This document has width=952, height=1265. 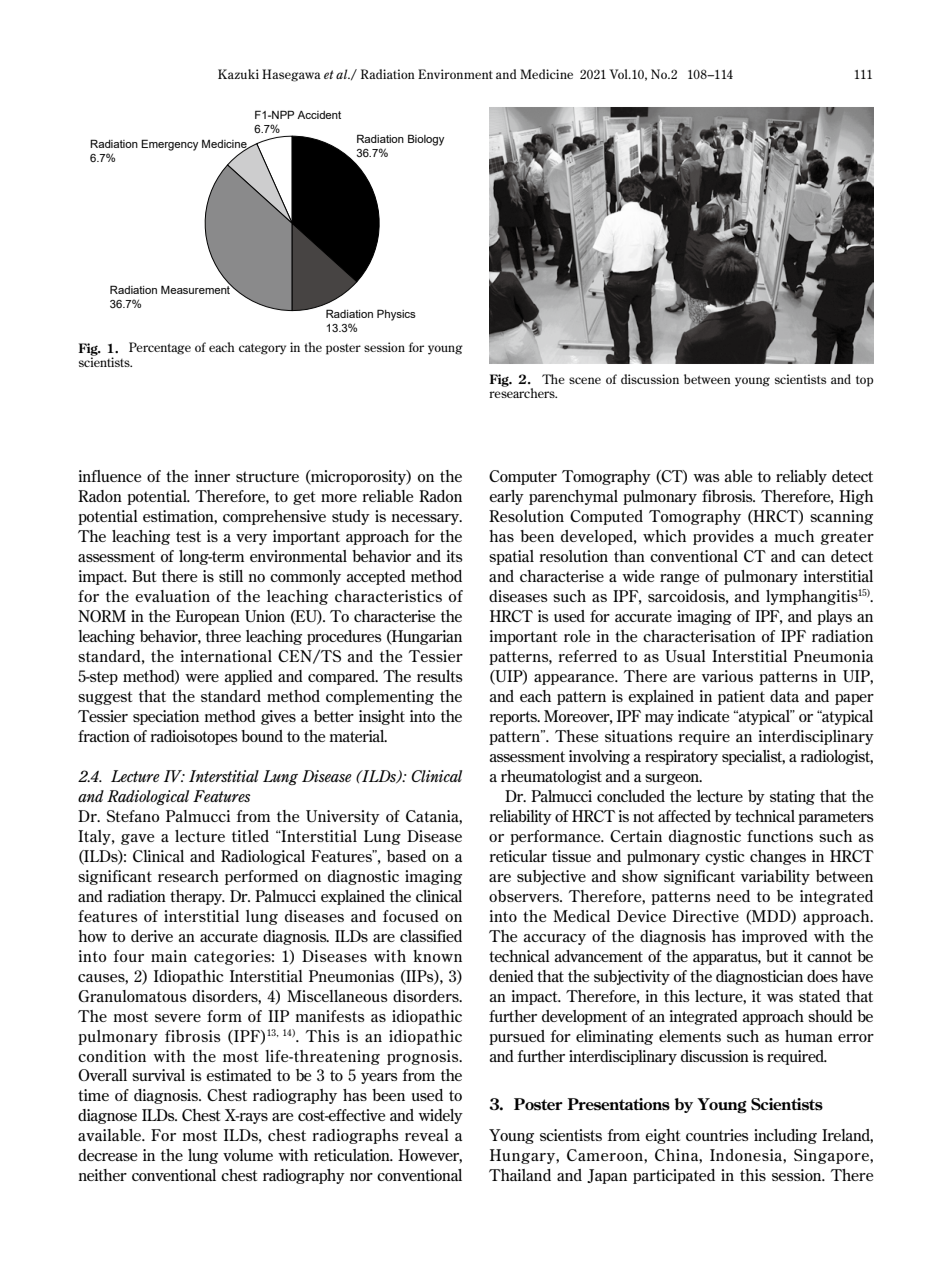 What do you see at coordinates (426, 140) in the document?
I see `Biology` at bounding box center [426, 140].
